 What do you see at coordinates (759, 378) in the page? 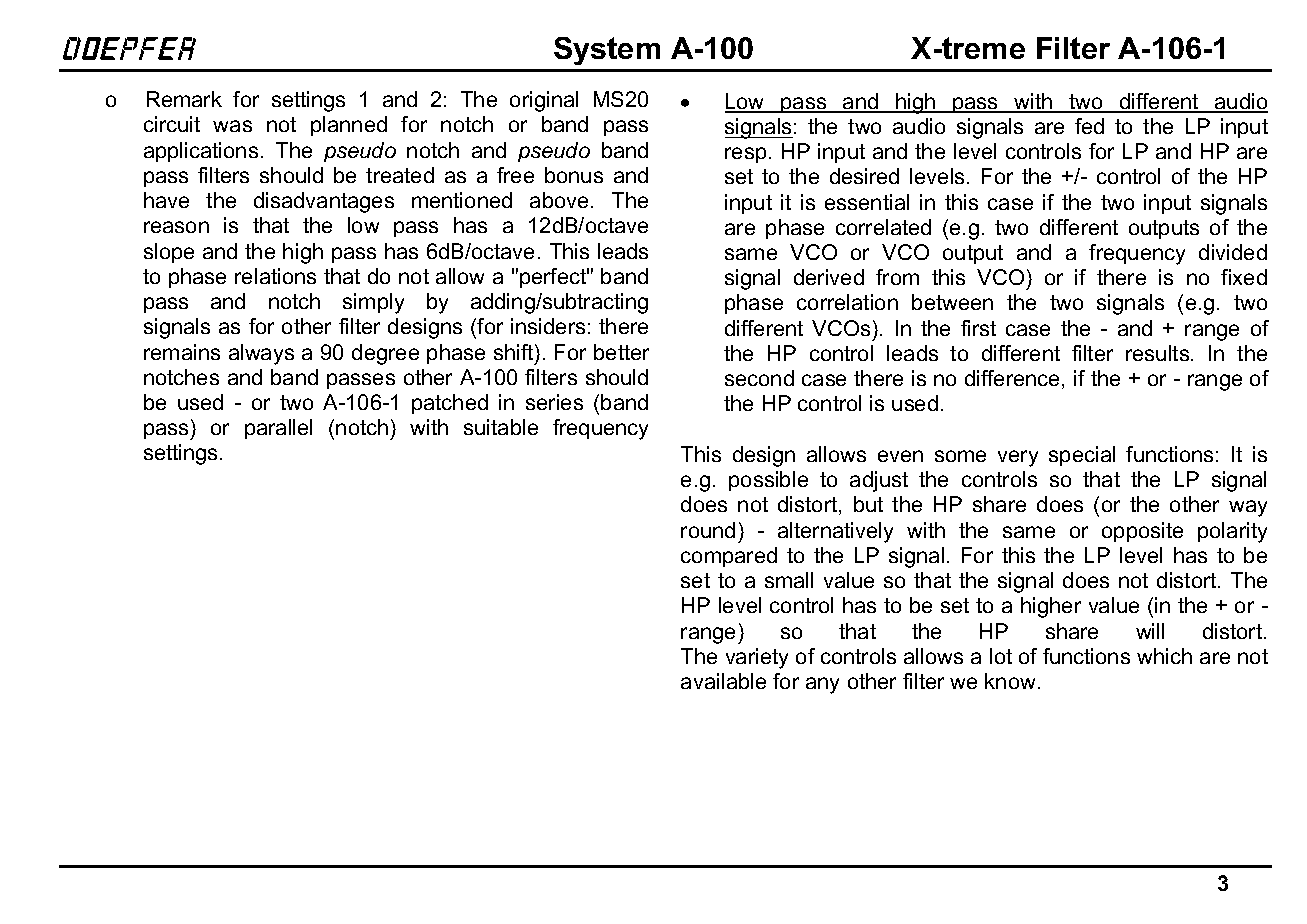
I see `second` at bounding box center [759, 378].
